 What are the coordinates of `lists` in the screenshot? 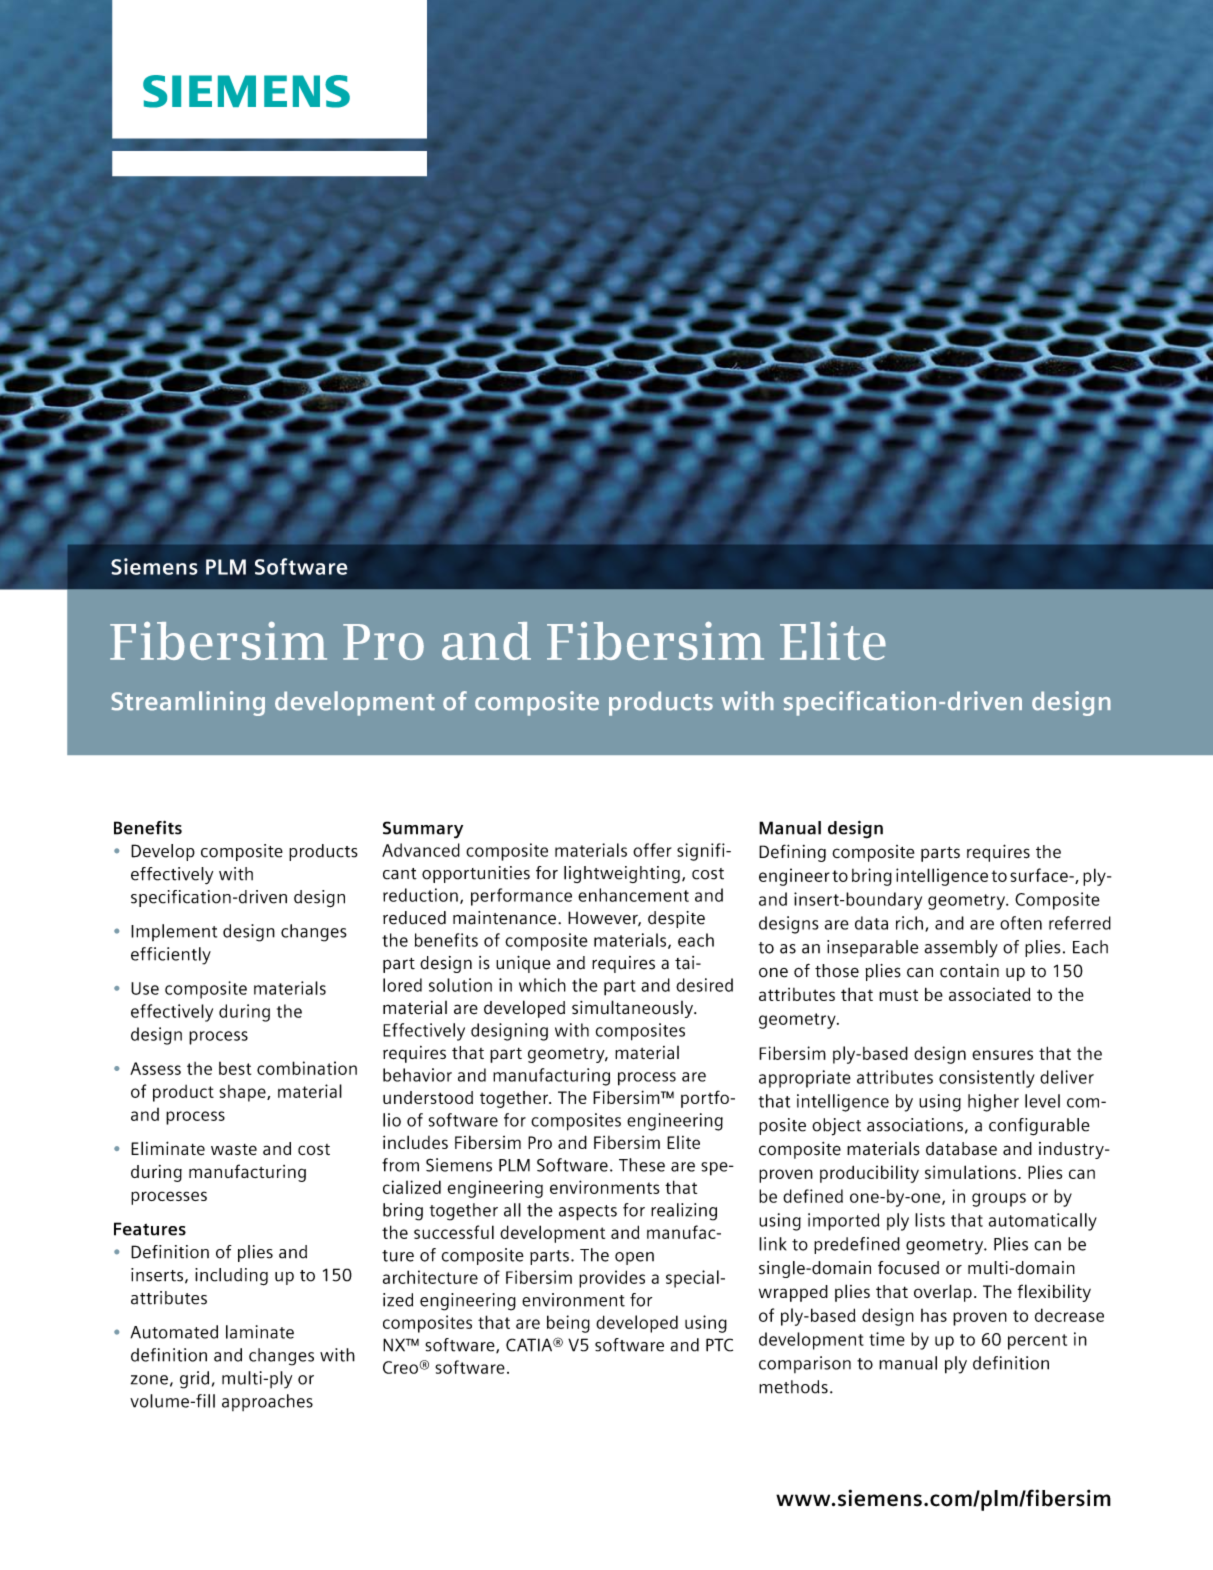 It's located at (930, 1220).
